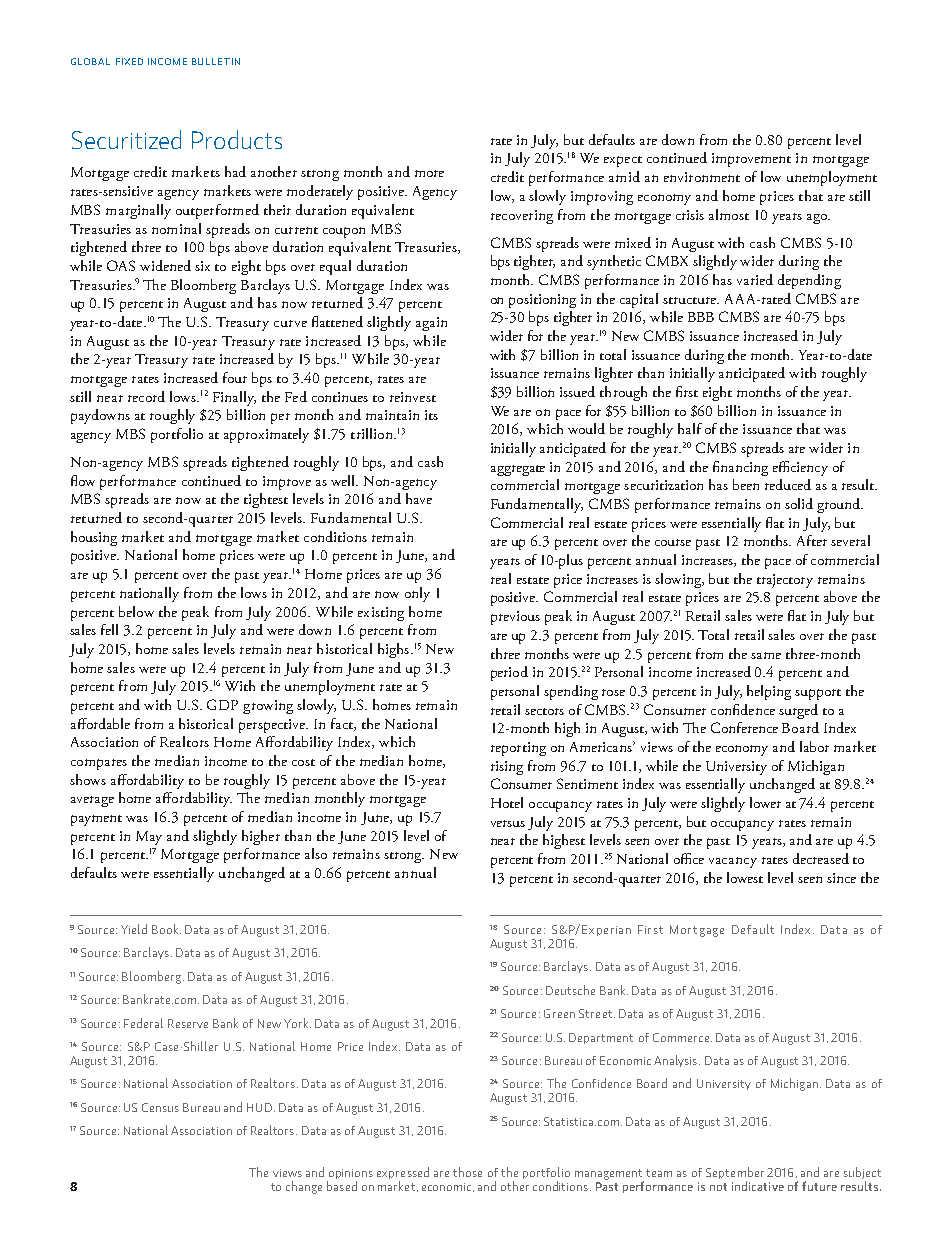  I want to click on BULLETIN, so click(216, 61).
